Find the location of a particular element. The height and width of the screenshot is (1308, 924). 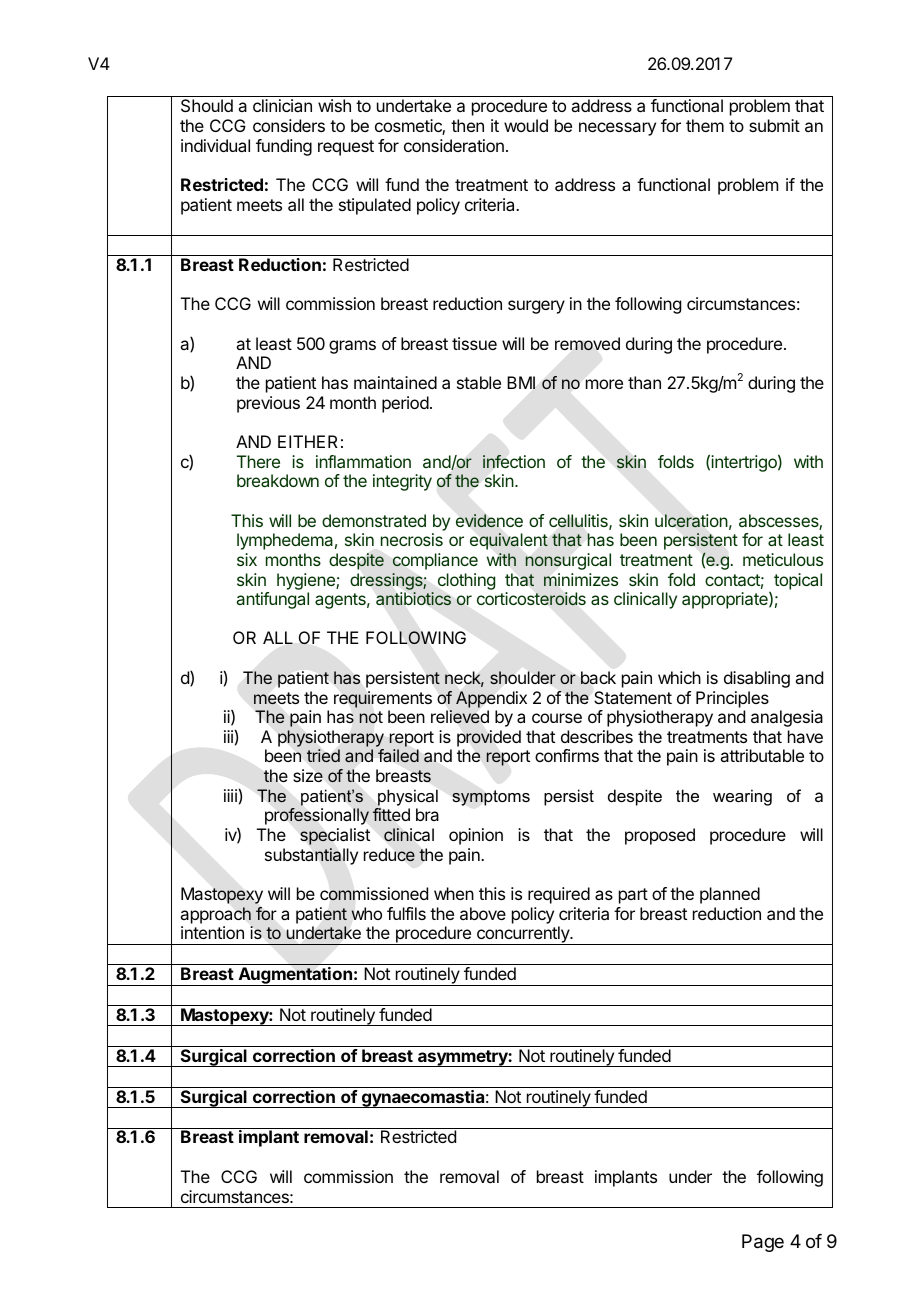

considers is located at coordinates (289, 125).
